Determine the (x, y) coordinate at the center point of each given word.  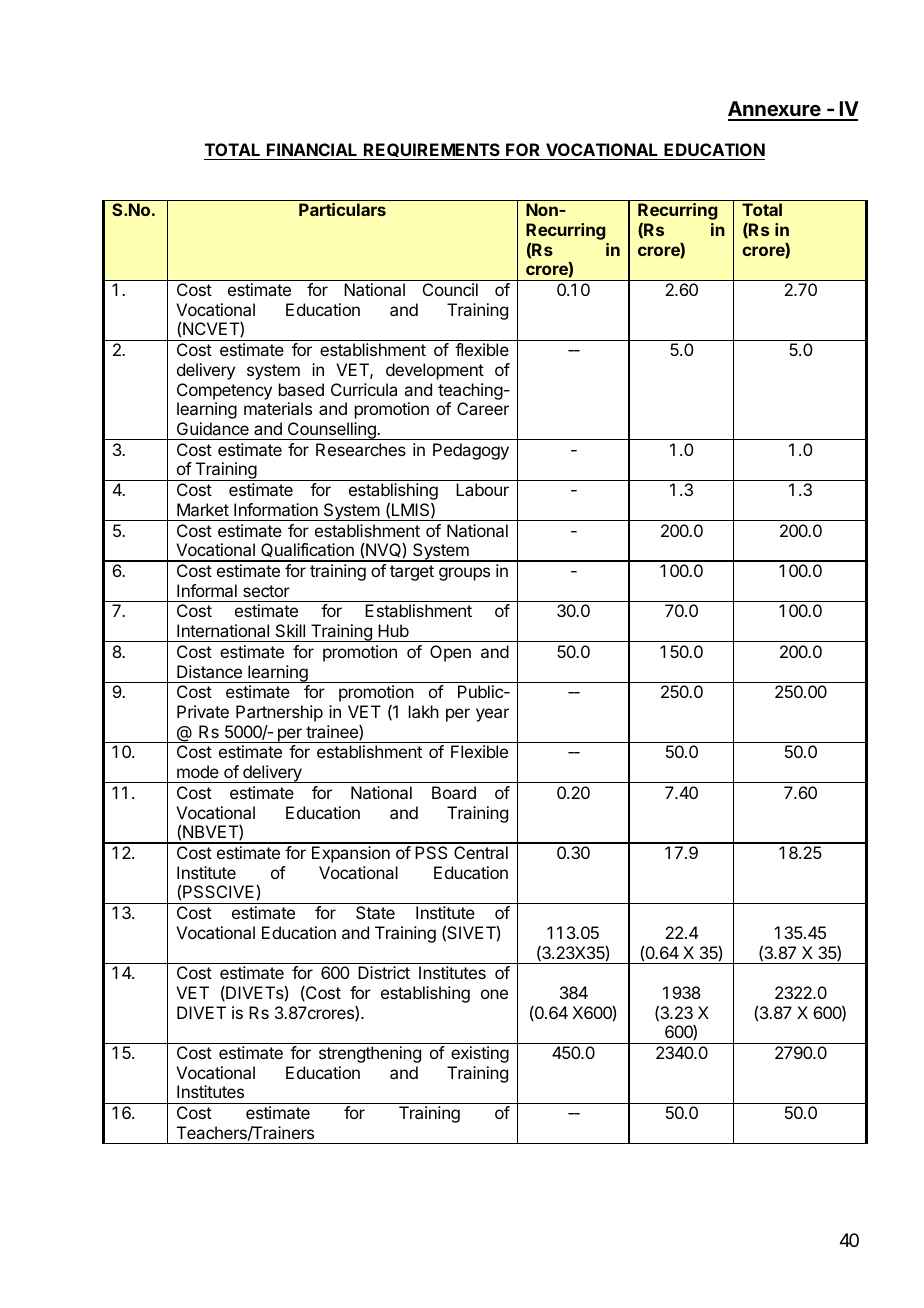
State (375, 912)
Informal (207, 590)
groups (464, 574)
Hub (393, 630)
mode (198, 771)
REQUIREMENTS (432, 151)
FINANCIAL (312, 151)
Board (454, 792)
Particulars (342, 209)
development (435, 371)
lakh (424, 711)
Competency (224, 391)
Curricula (364, 389)
